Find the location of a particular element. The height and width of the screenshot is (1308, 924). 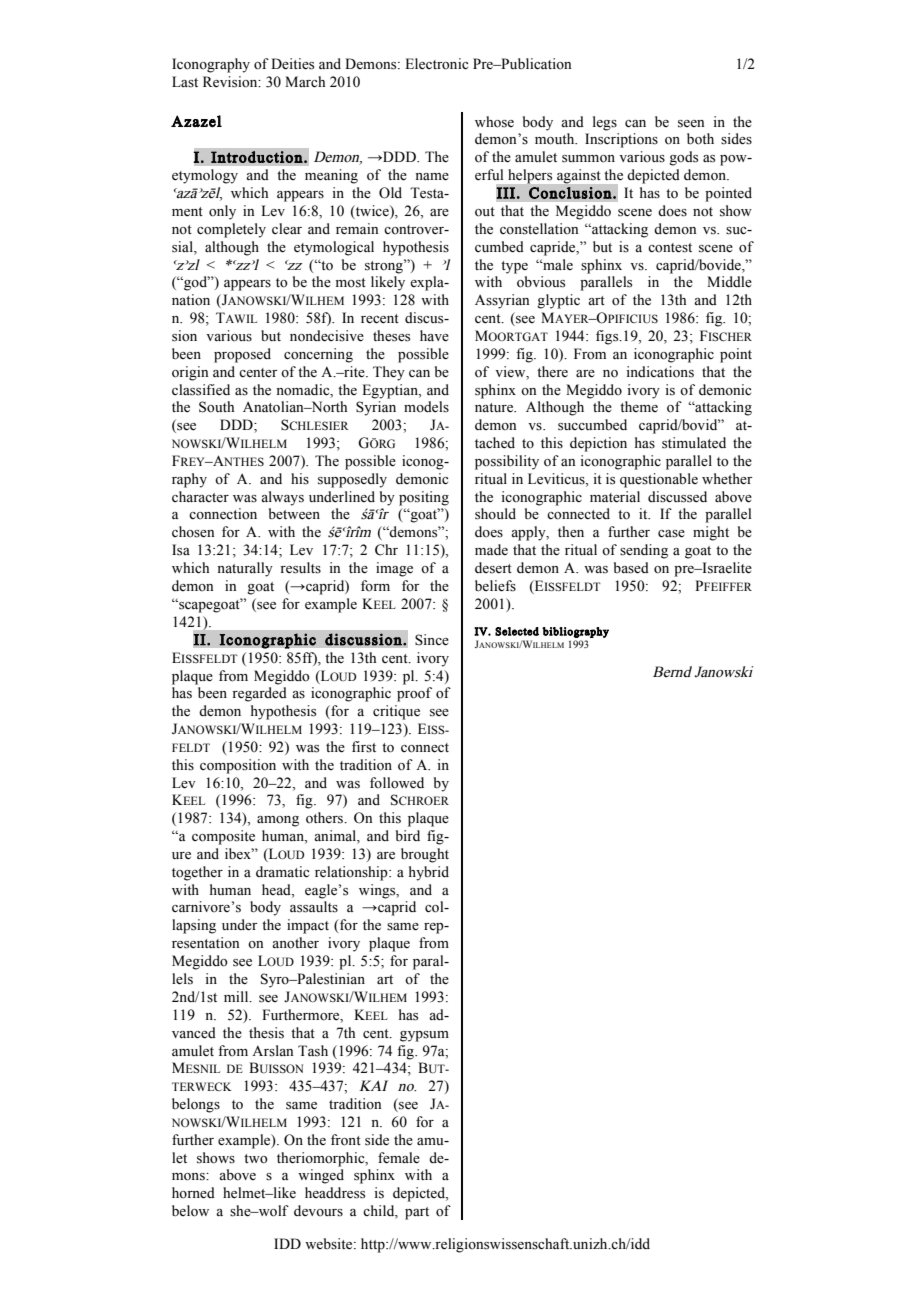

Azazel is located at coordinates (196, 121).
